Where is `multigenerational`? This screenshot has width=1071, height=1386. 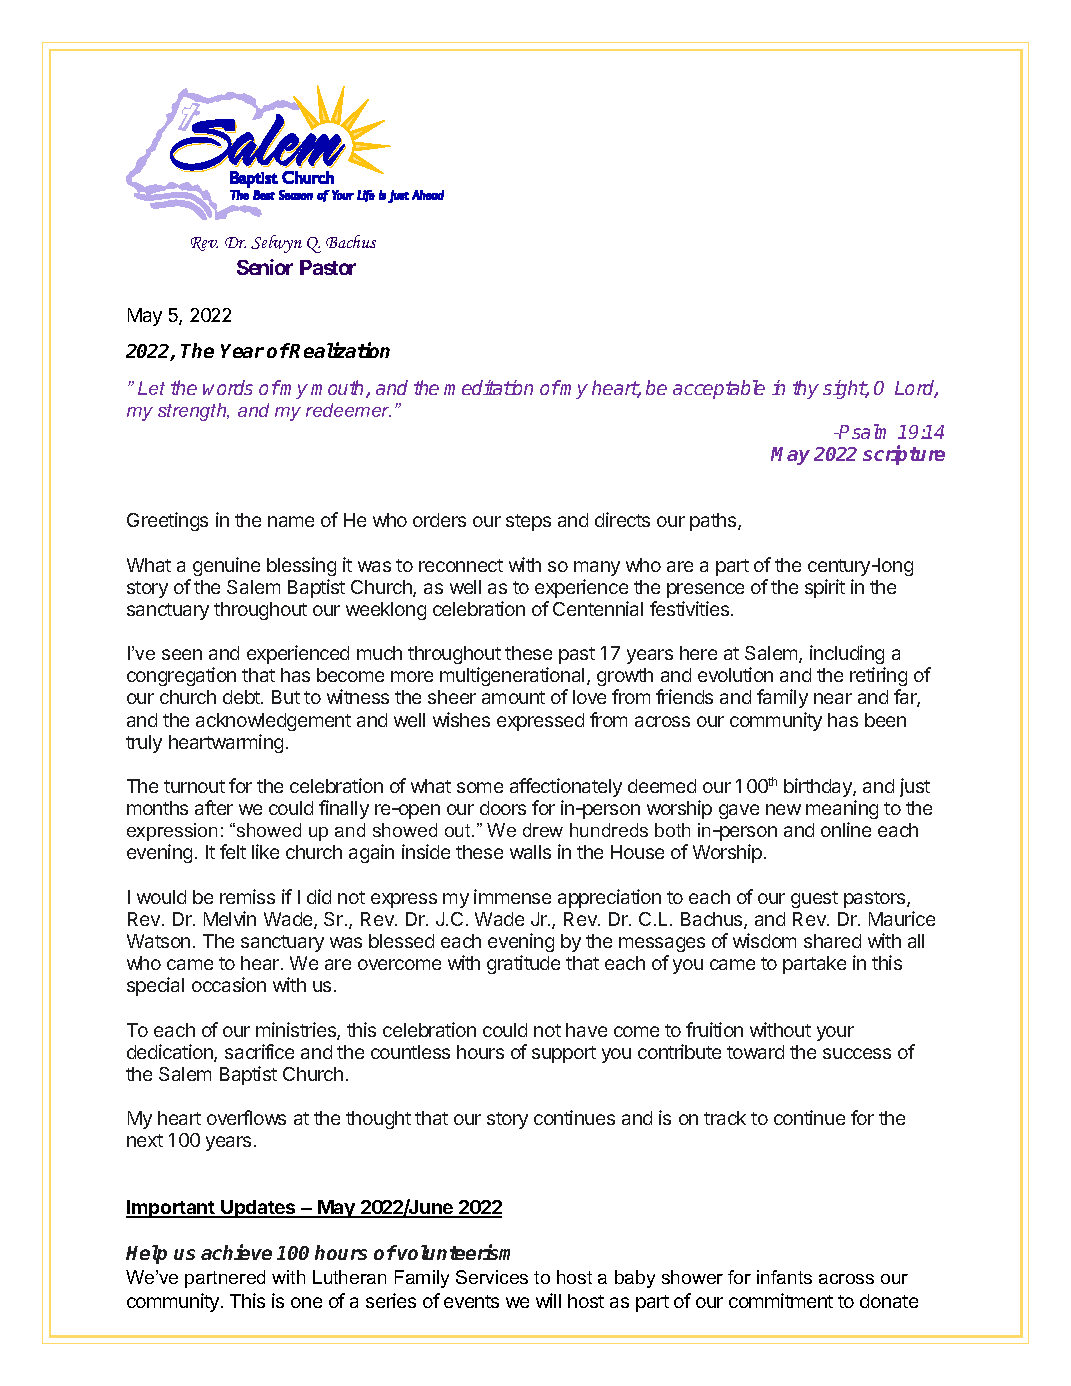 multigenerational is located at coordinates (512, 676).
